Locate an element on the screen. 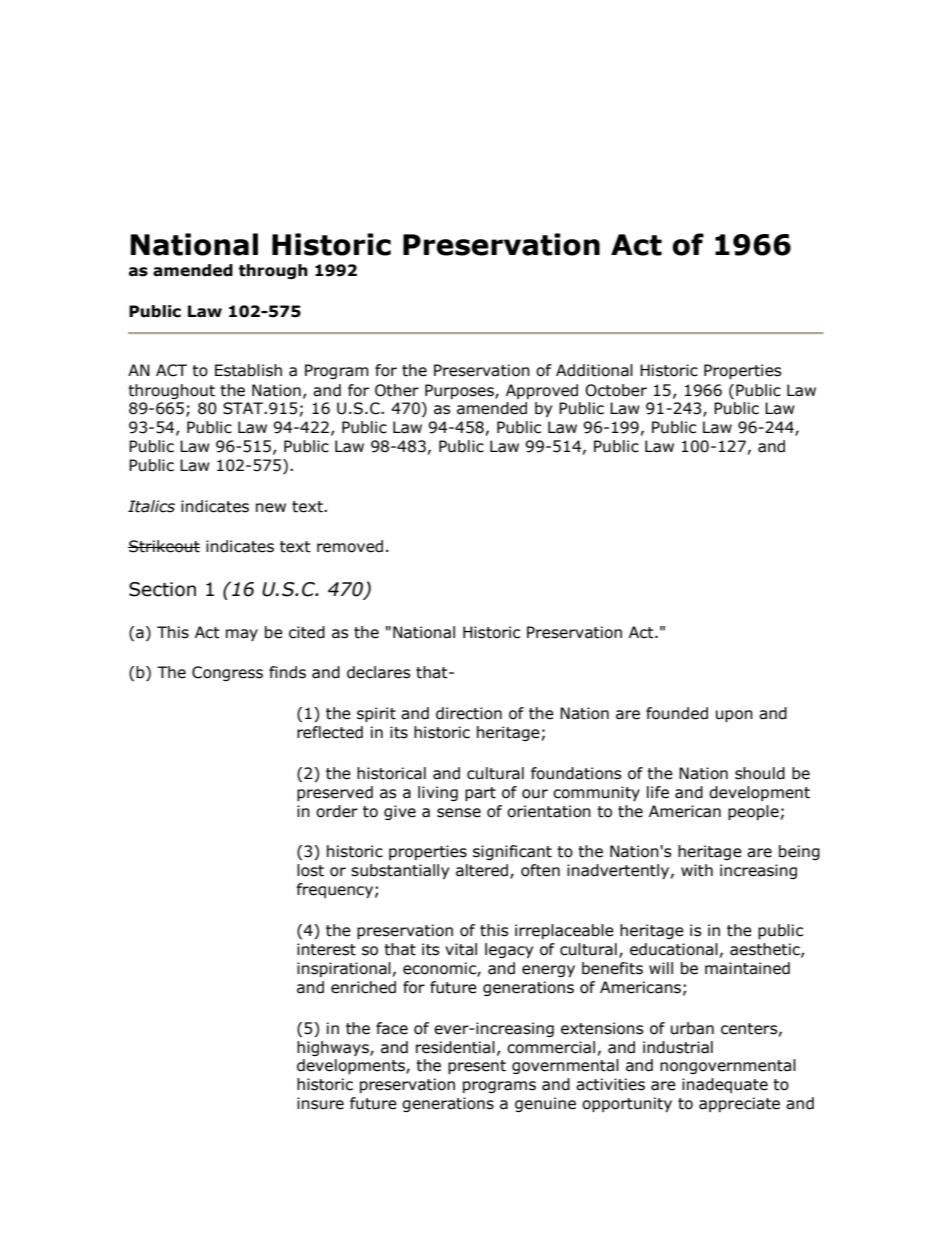 This screenshot has height=1233, width=952. declares is located at coordinates (379, 672).
